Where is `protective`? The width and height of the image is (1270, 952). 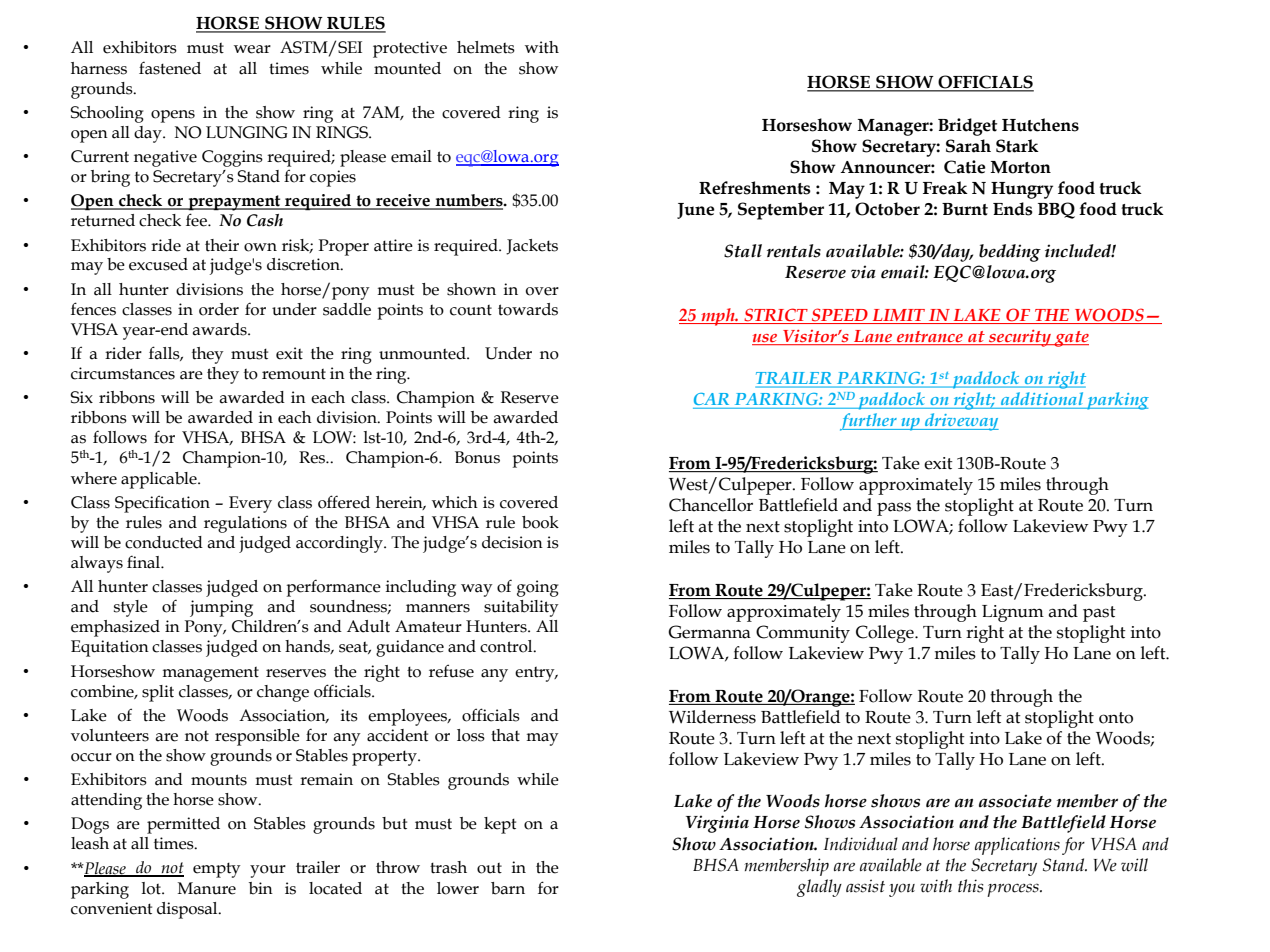
protective is located at coordinates (410, 49).
